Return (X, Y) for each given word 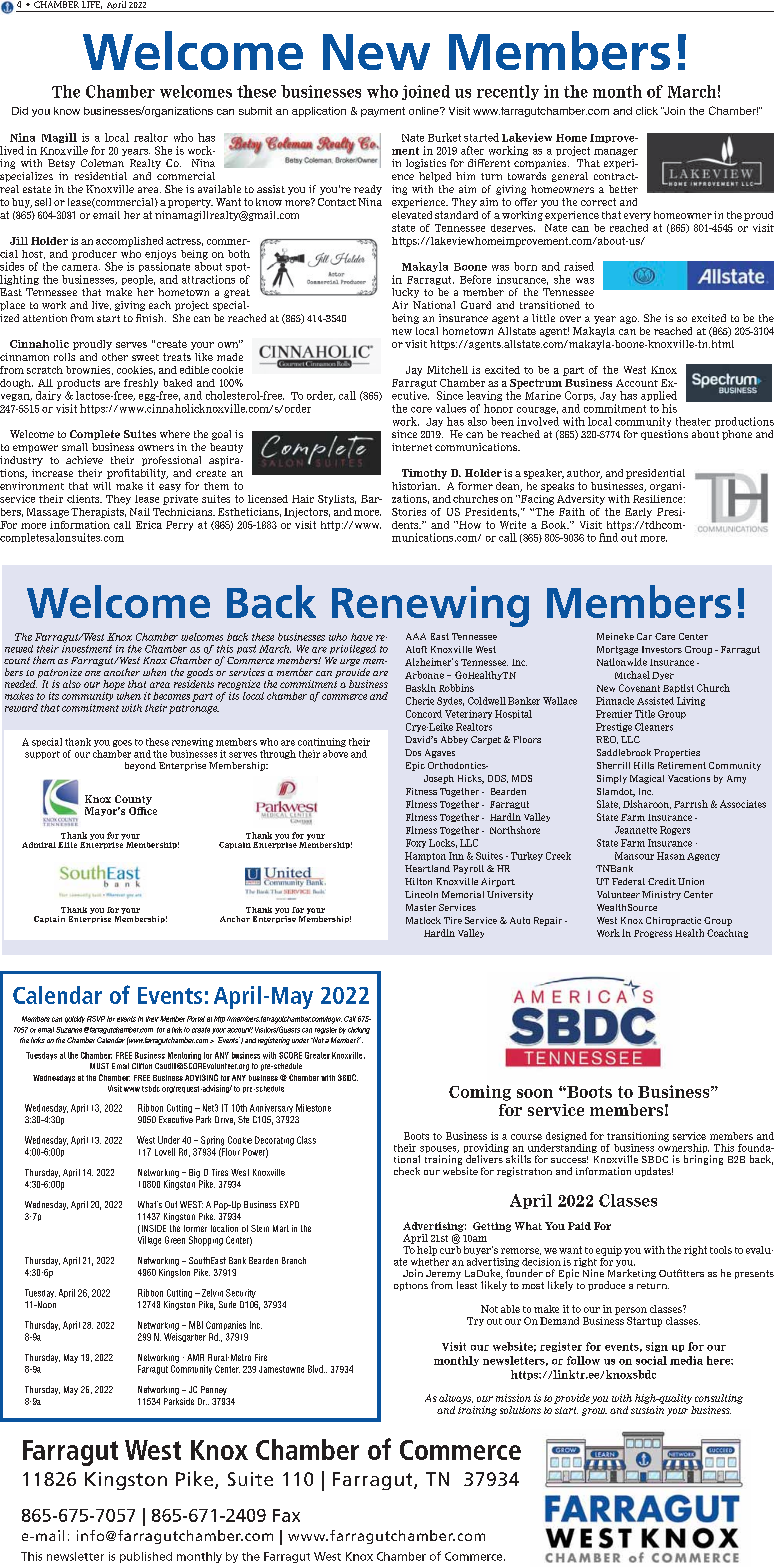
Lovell (165, 1152)
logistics (426, 164)
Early (638, 513)
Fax (286, 1515)
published (146, 1557)
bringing (703, 1160)
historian (416, 486)
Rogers (675, 830)
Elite (67, 845)
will (102, 486)
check (407, 1171)
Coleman (102, 163)
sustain (647, 1410)
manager (616, 152)
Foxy (416, 843)
